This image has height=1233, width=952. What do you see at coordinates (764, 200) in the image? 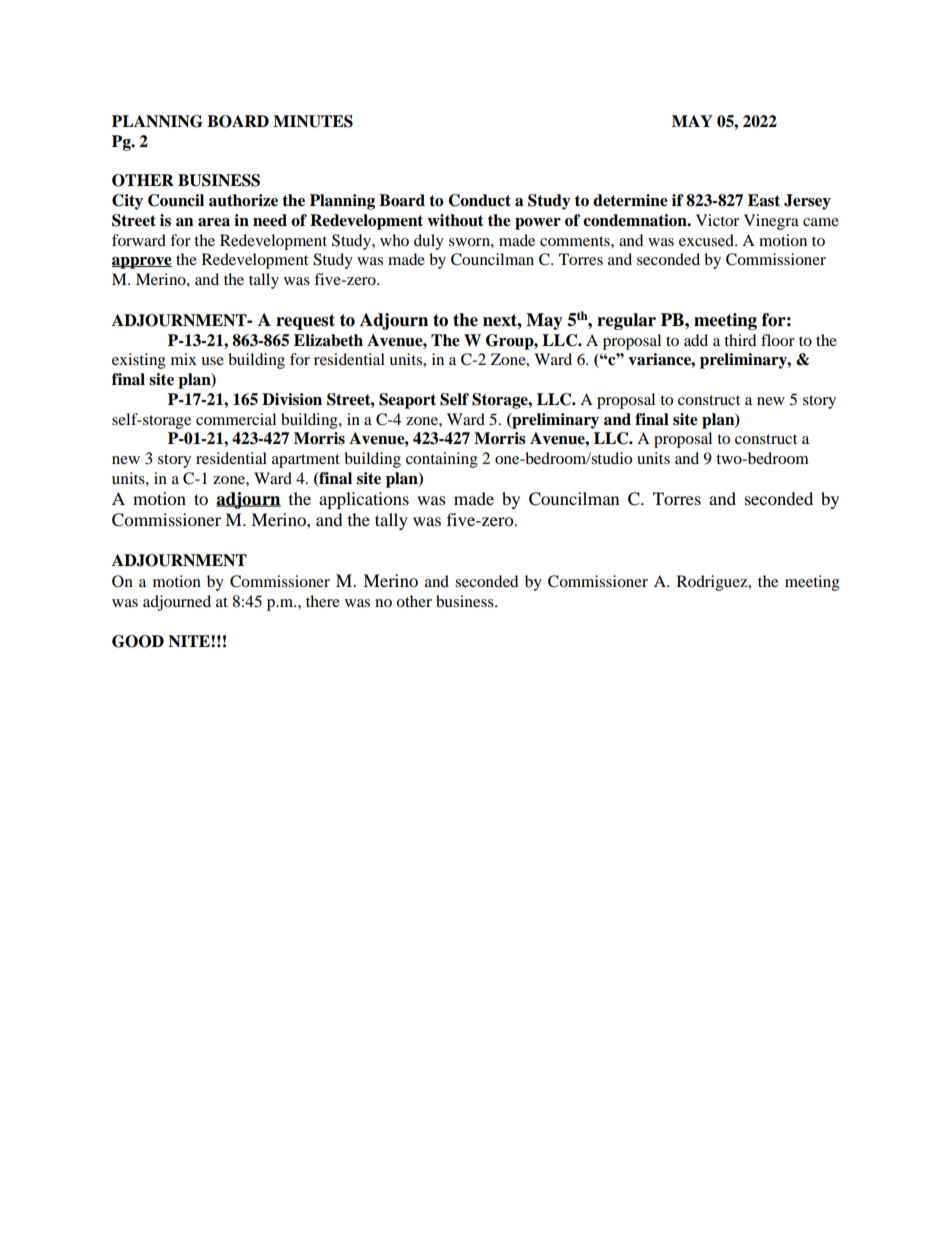
I see `East` at bounding box center [764, 200].
